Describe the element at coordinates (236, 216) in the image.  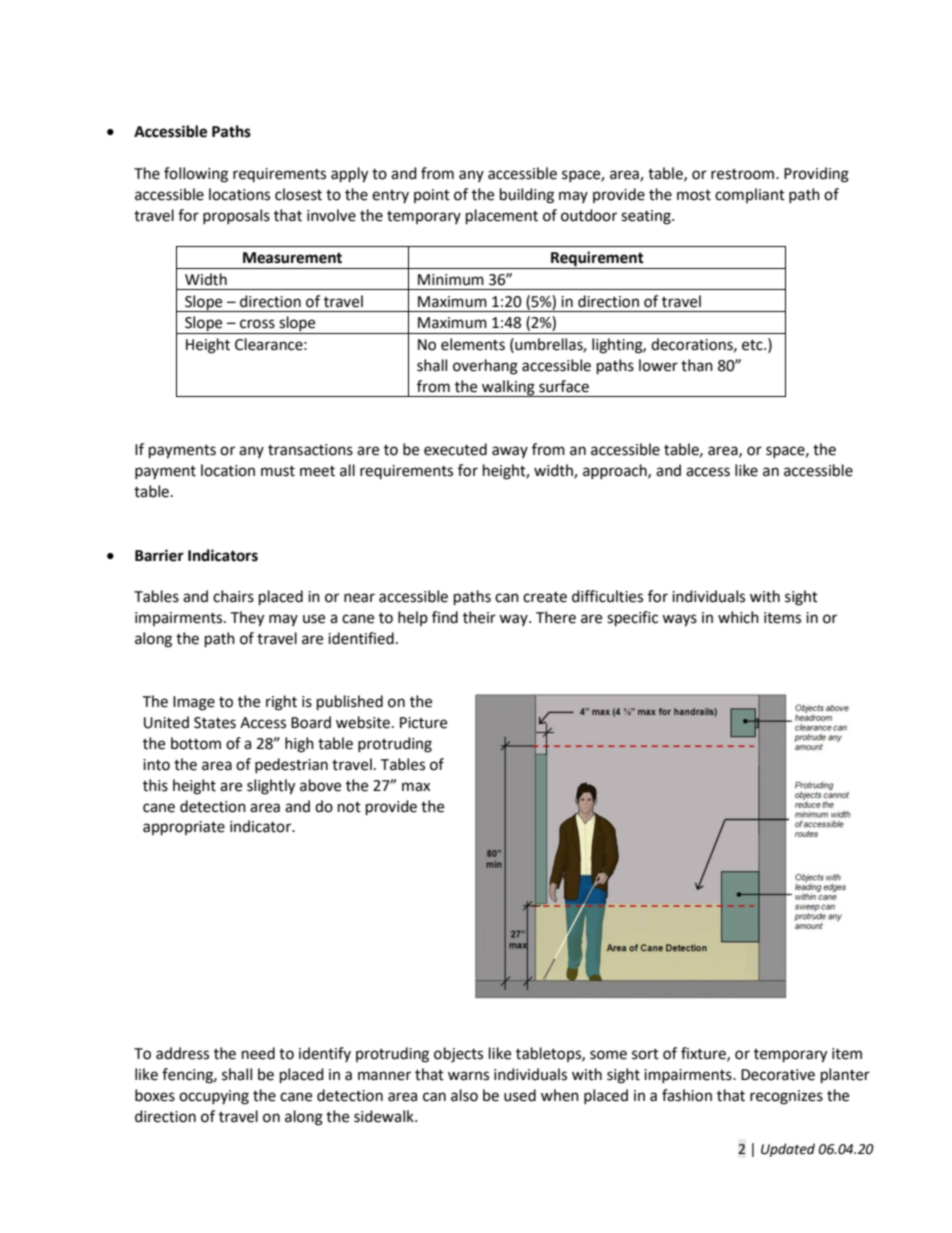
I see `proposals` at that location.
